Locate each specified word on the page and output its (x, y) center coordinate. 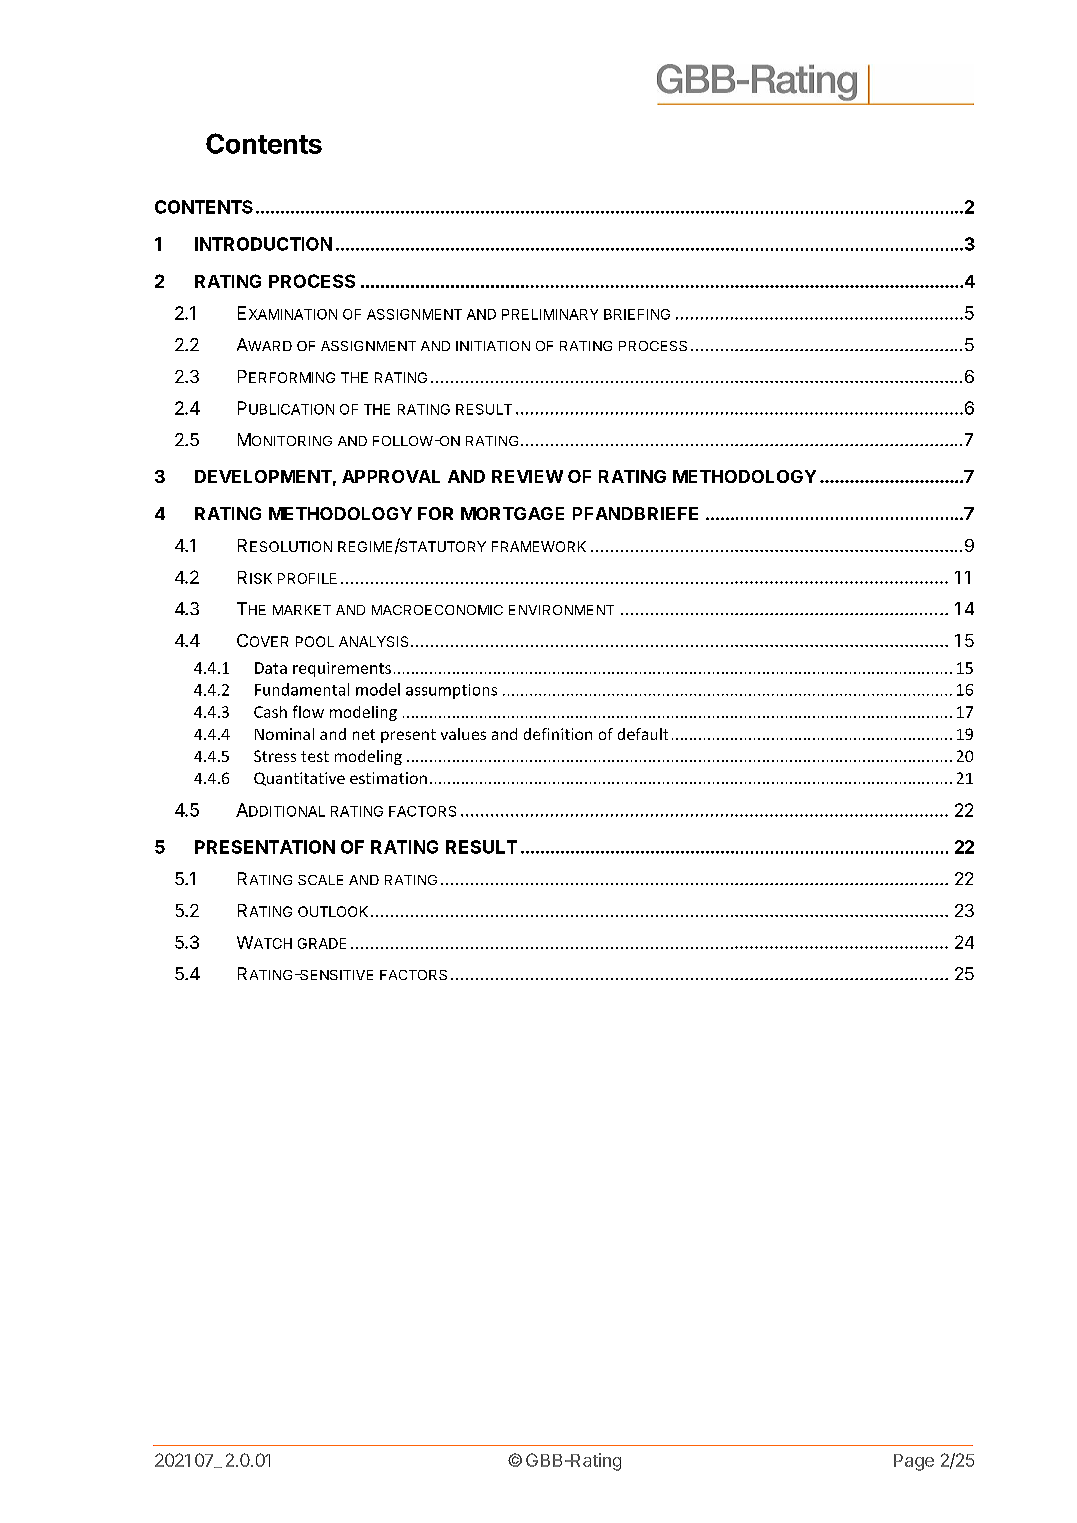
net (364, 734)
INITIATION (493, 346)
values (463, 734)
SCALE (320, 880)
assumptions (451, 691)
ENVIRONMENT (561, 610)
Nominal (284, 734)
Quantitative (299, 779)
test (315, 756)
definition (558, 734)
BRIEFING (637, 314)
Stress (275, 756)
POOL (315, 641)
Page (914, 1462)
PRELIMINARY (550, 314)
